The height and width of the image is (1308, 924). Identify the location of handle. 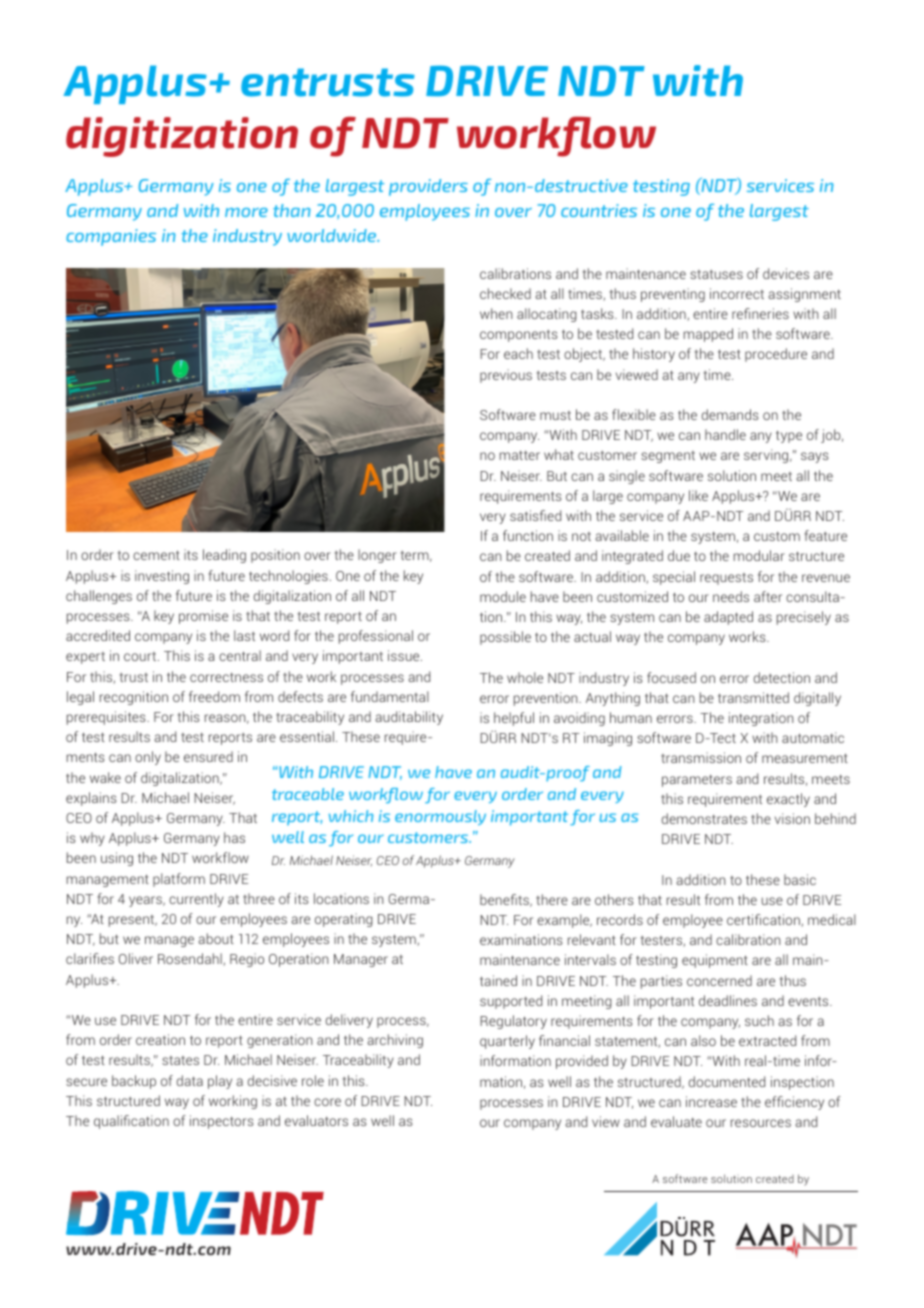
(725, 434).
